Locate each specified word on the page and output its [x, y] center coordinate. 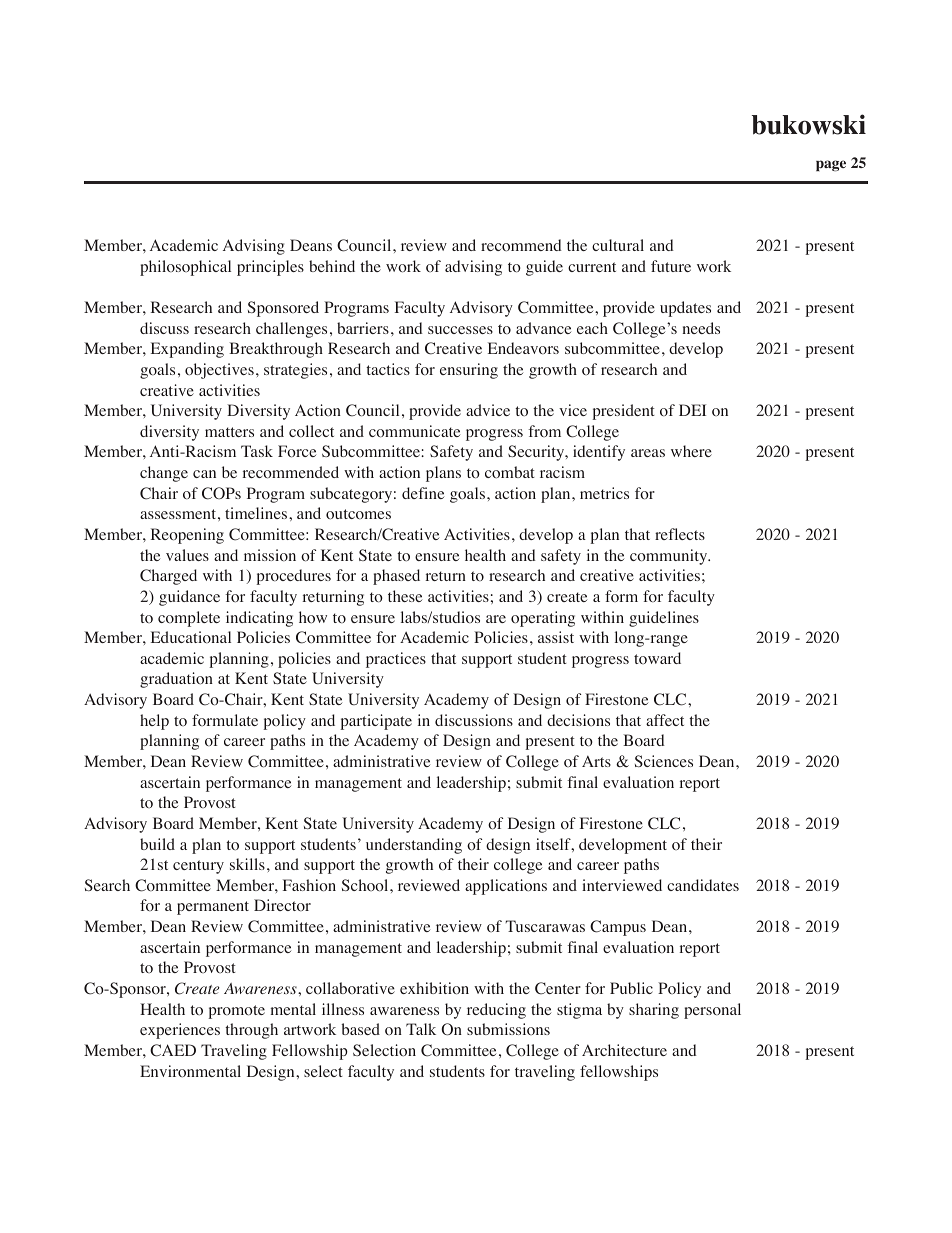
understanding [414, 846]
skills [247, 864]
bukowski [809, 124]
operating [543, 619]
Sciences [664, 761]
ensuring [469, 371]
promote [236, 1012]
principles [270, 268]
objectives [219, 371]
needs [701, 328]
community [670, 557]
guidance [189, 598]
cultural [618, 245]
